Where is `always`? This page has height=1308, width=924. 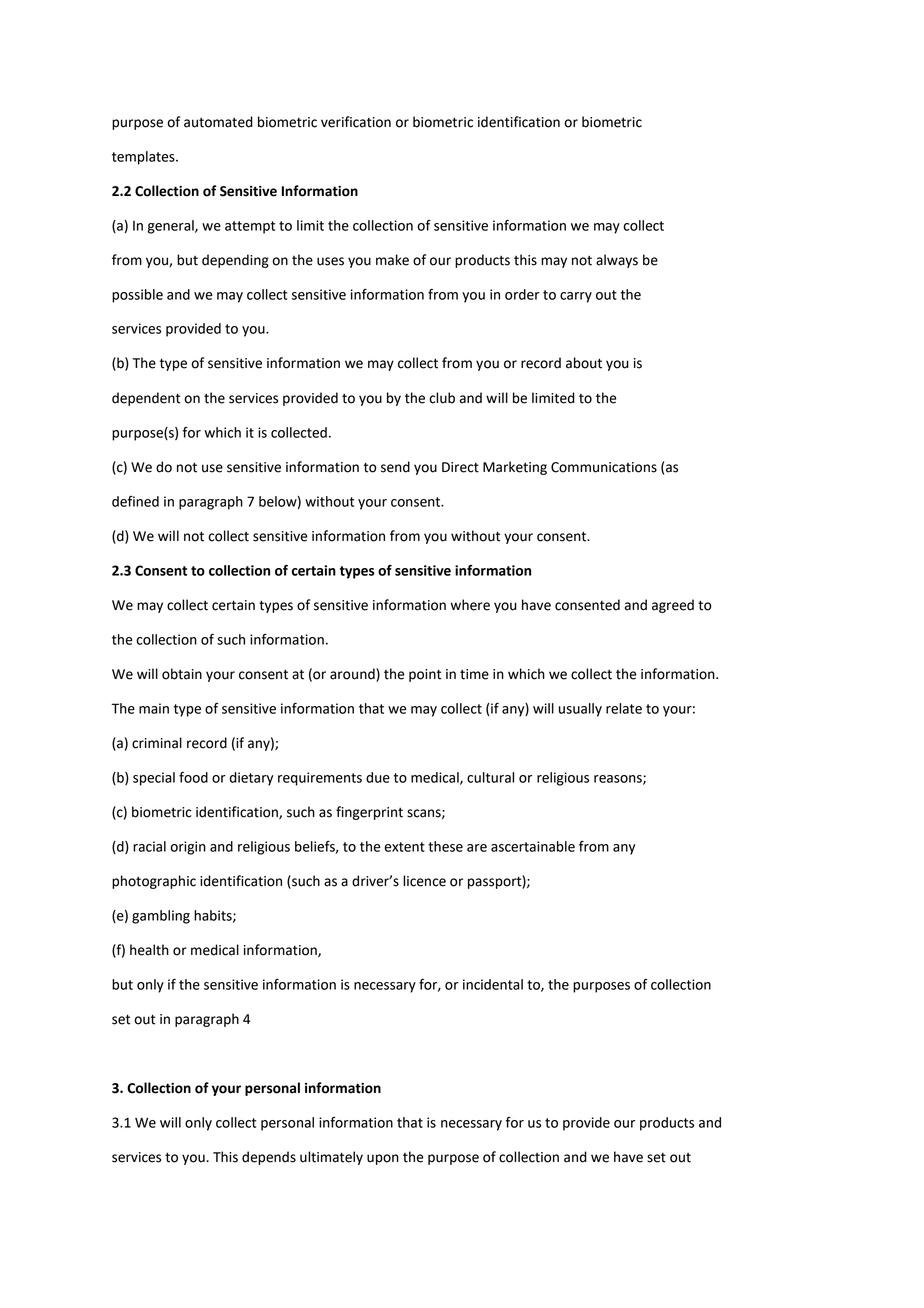
always is located at coordinates (617, 261).
